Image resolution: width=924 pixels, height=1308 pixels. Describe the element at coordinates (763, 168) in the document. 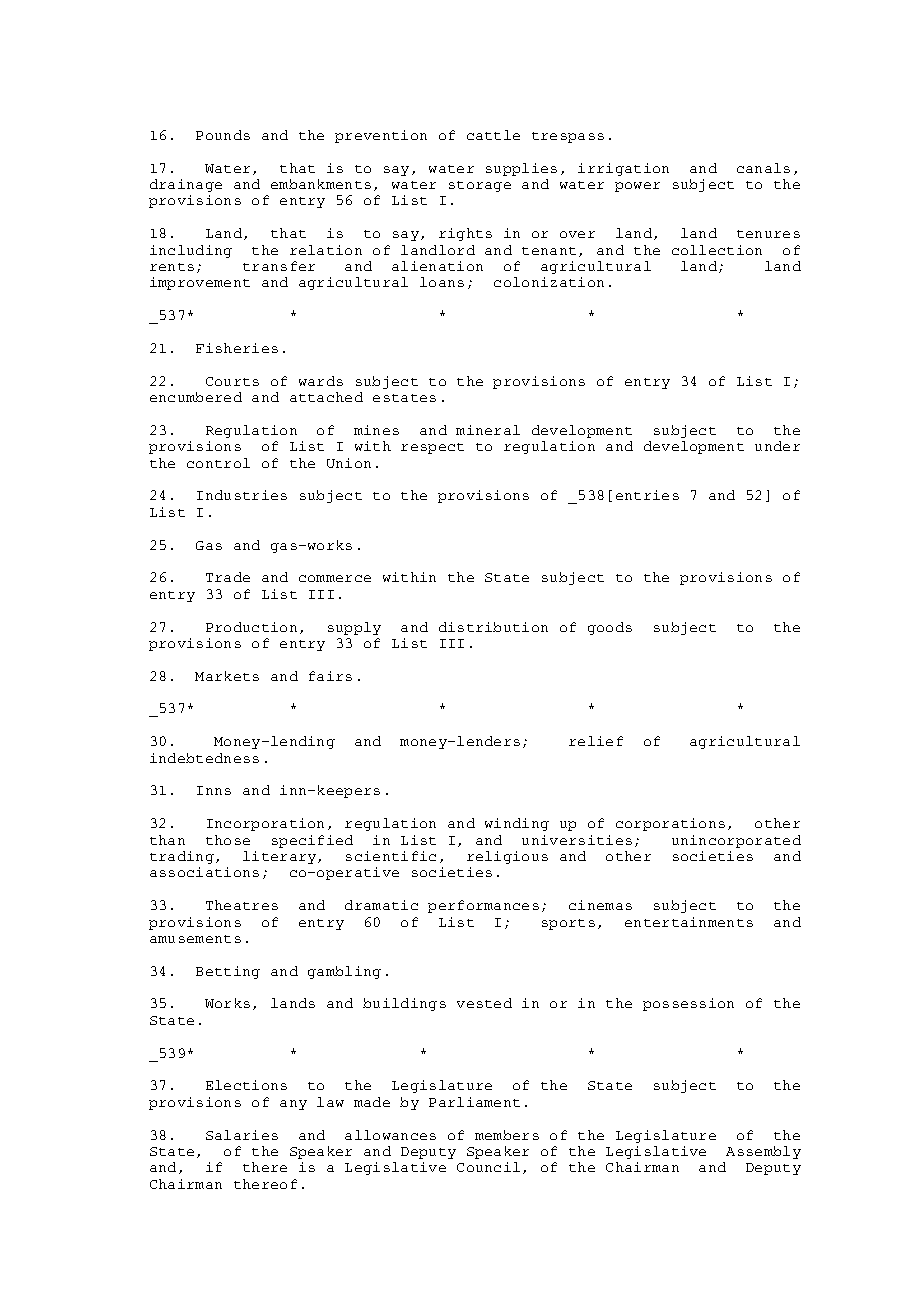

I see `canals` at that location.
